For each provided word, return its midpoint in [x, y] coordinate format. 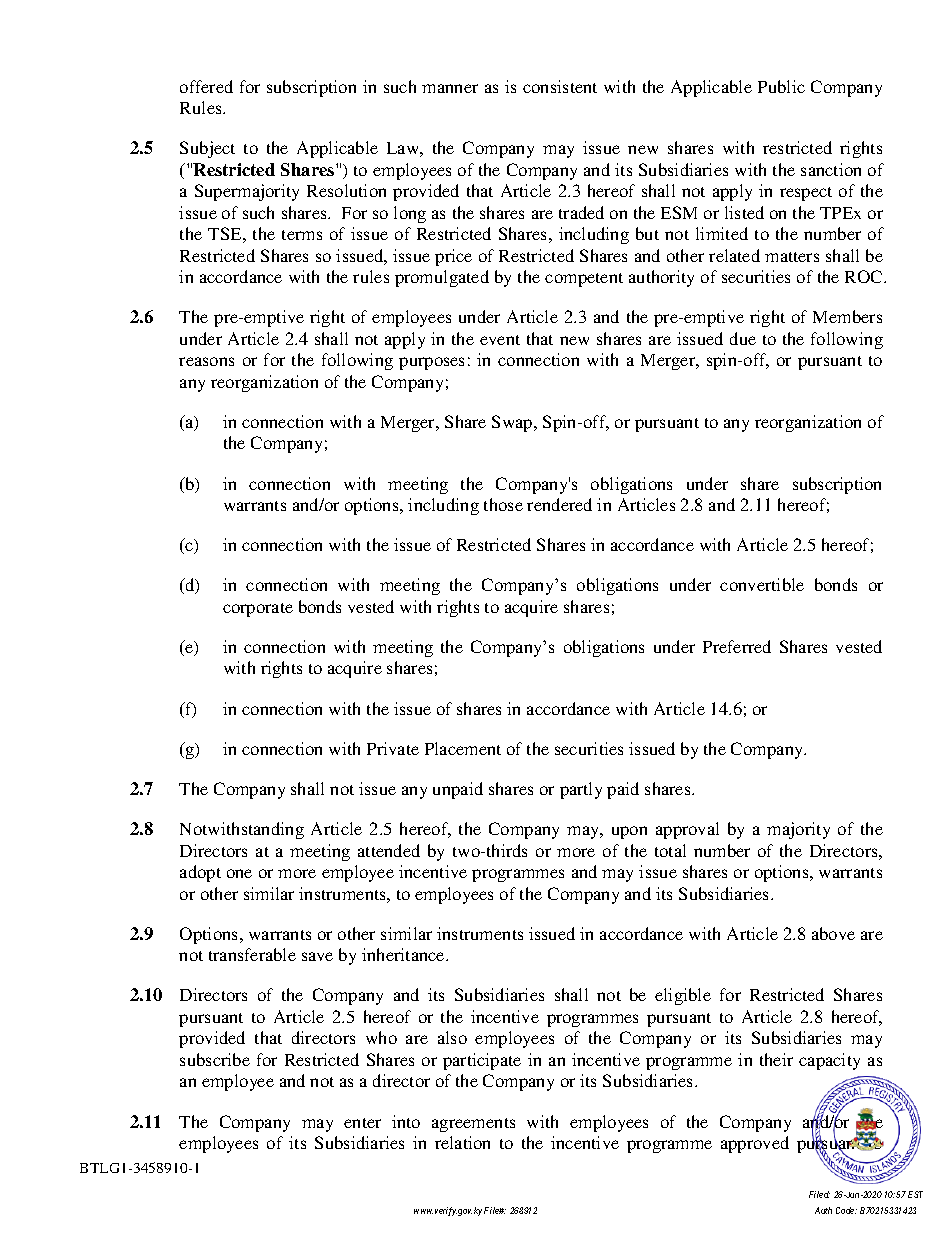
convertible [762, 584]
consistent [560, 86]
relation [462, 1142]
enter [362, 1123]
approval [687, 830]
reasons [206, 361]
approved [755, 1144]
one [239, 873]
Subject [207, 149]
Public [781, 86]
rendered [559, 504]
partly [581, 790]
